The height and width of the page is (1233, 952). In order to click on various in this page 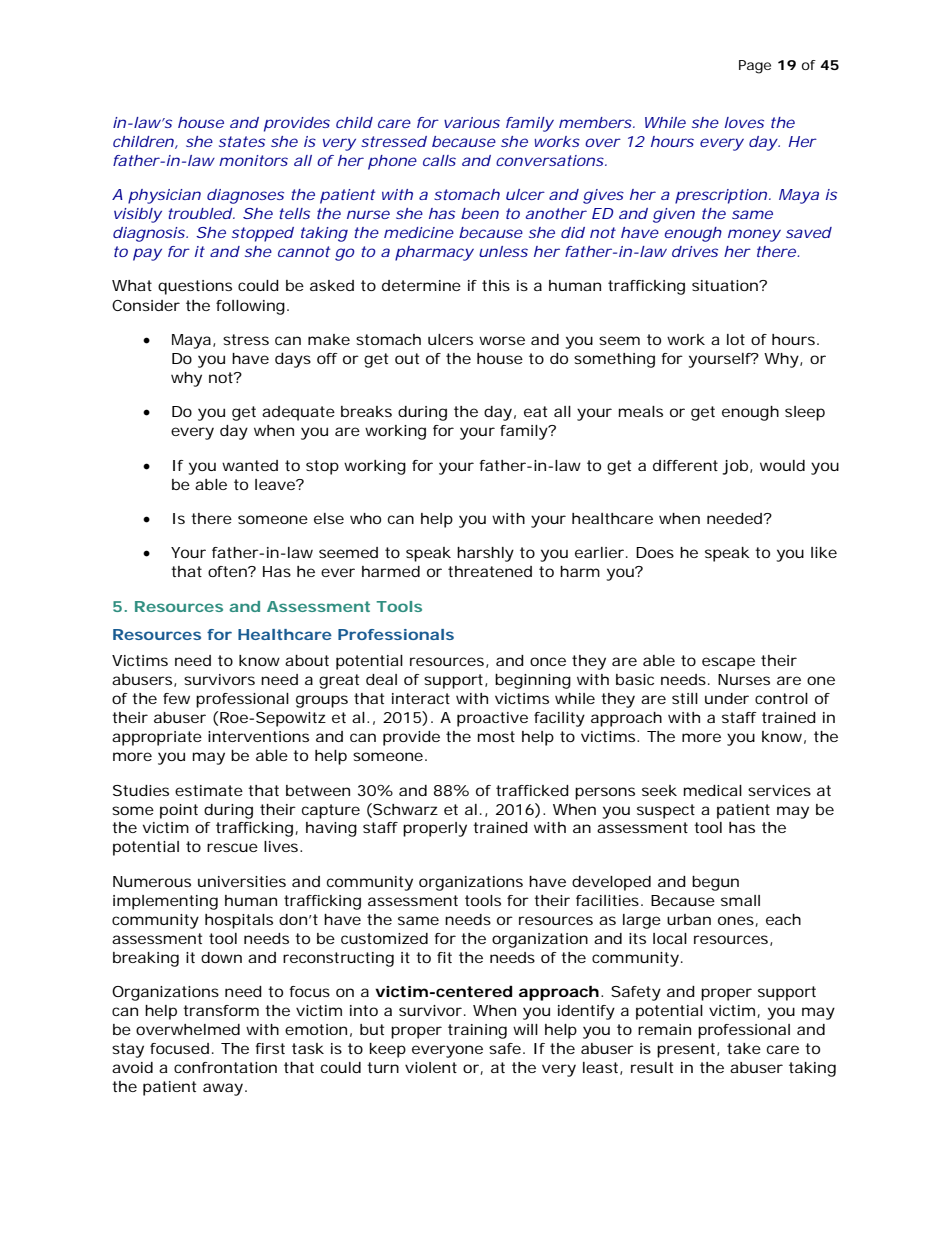, I will do `click(472, 122)`.
